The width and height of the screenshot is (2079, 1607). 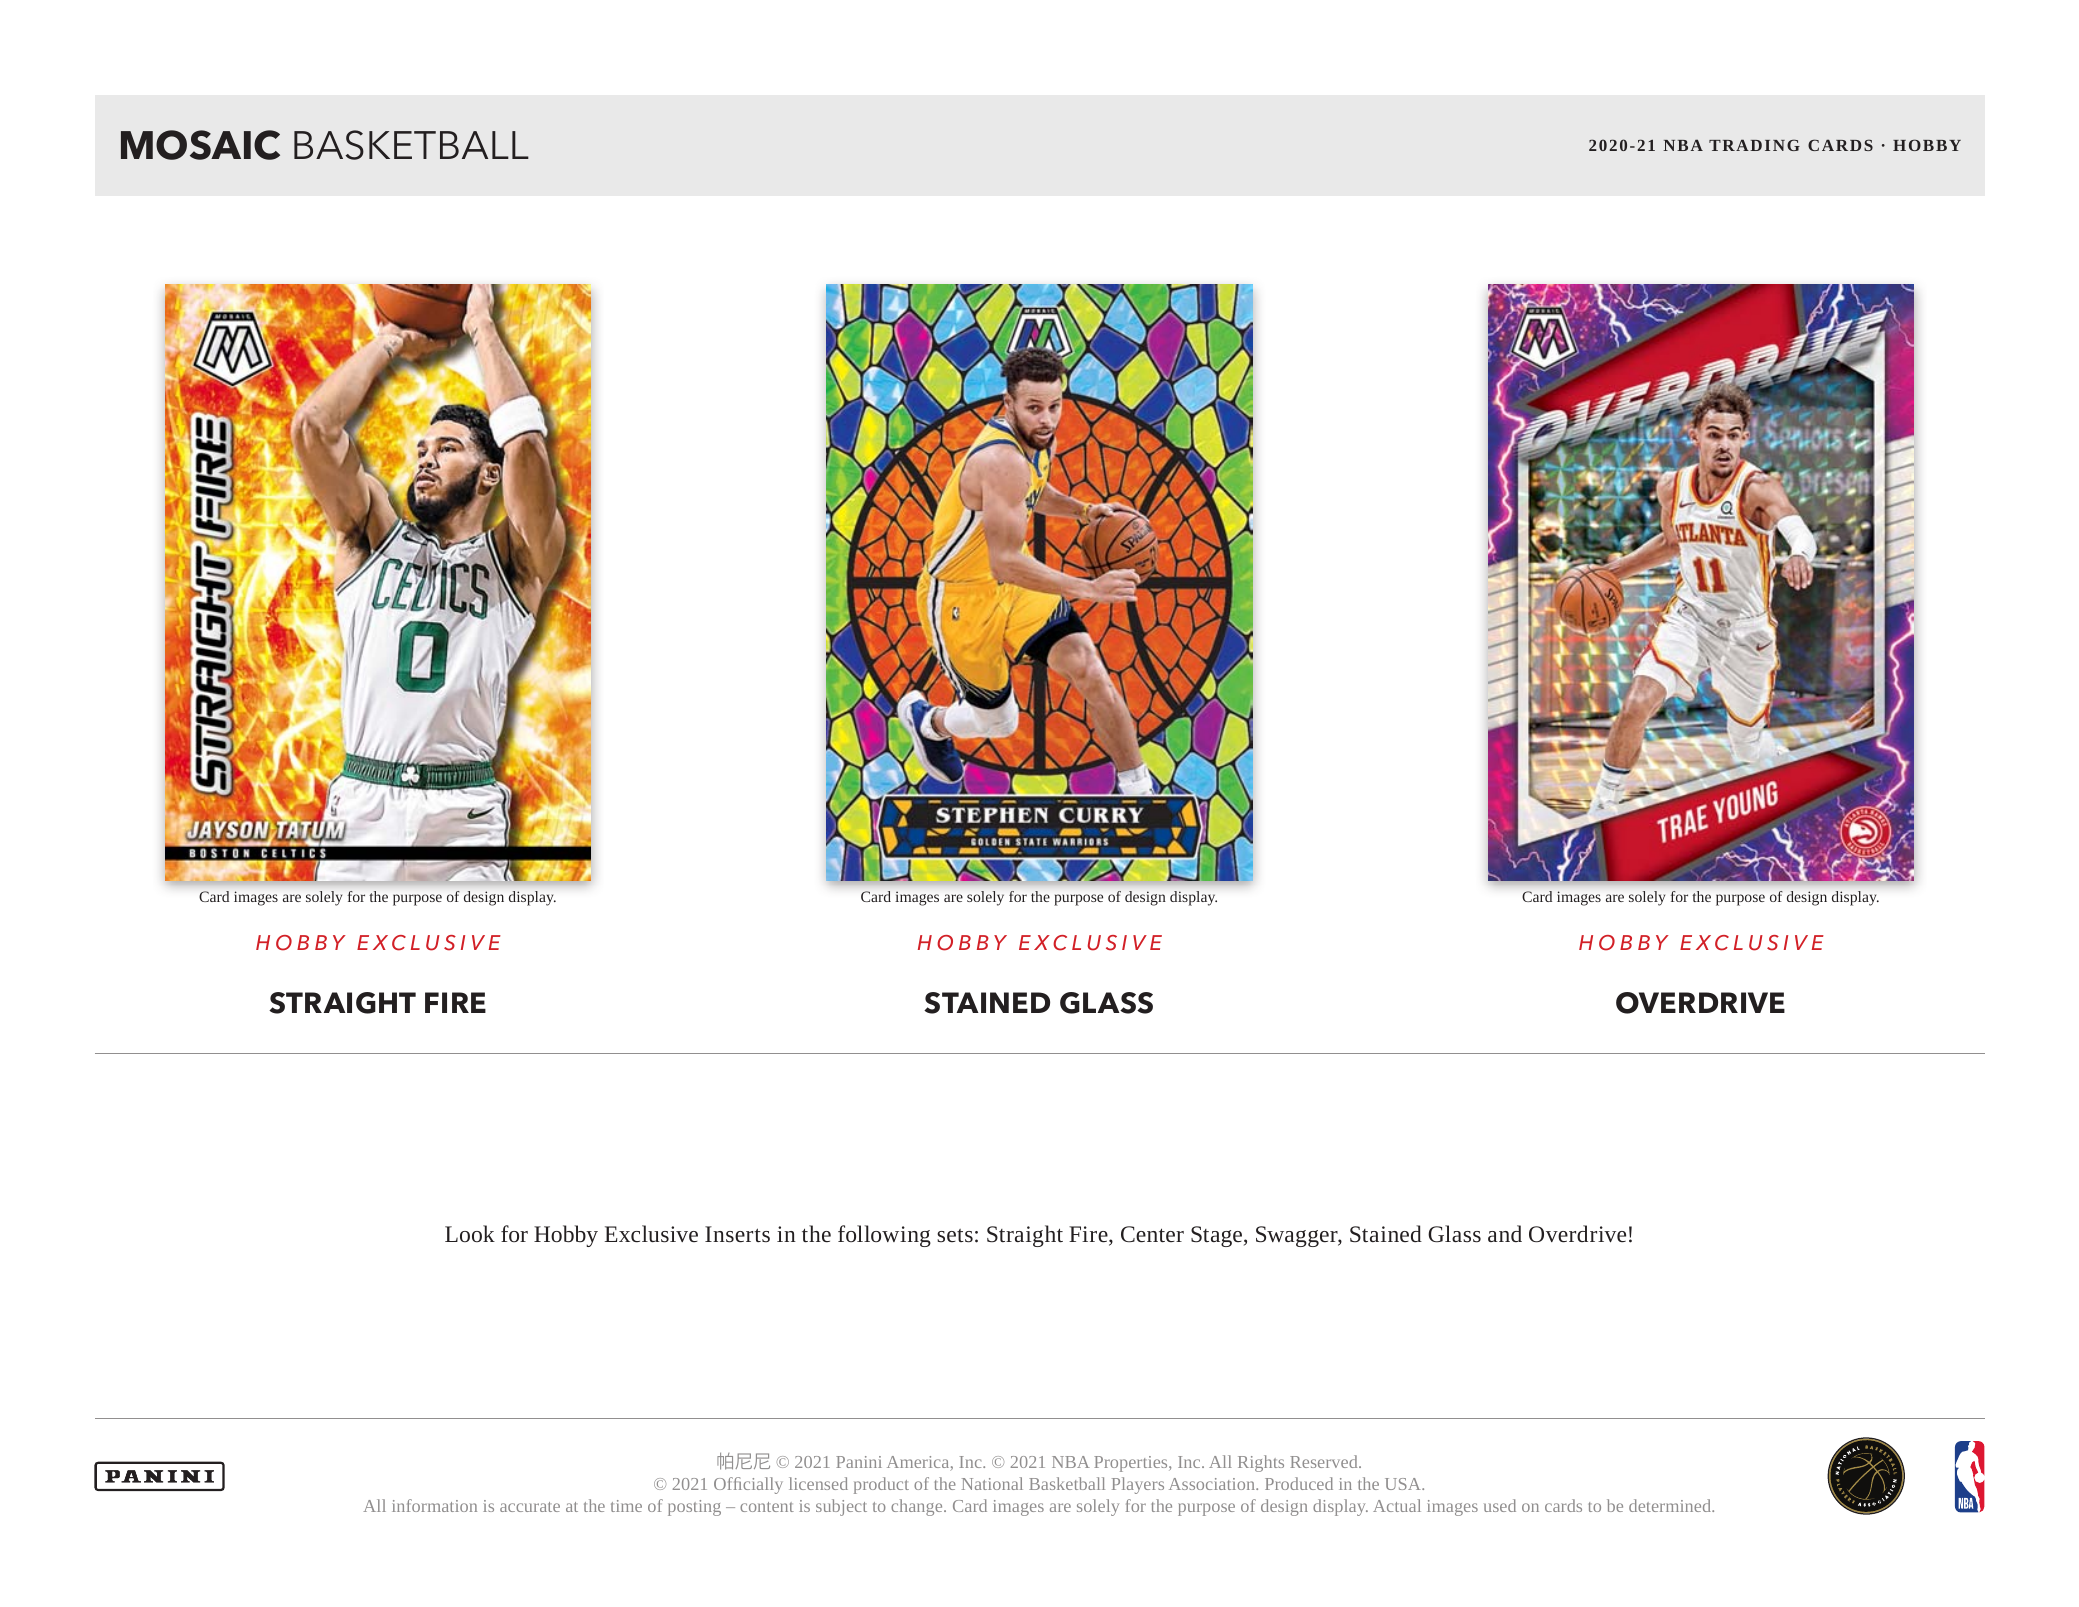 What do you see at coordinates (1505, 1233) in the screenshot?
I see `and` at bounding box center [1505, 1233].
